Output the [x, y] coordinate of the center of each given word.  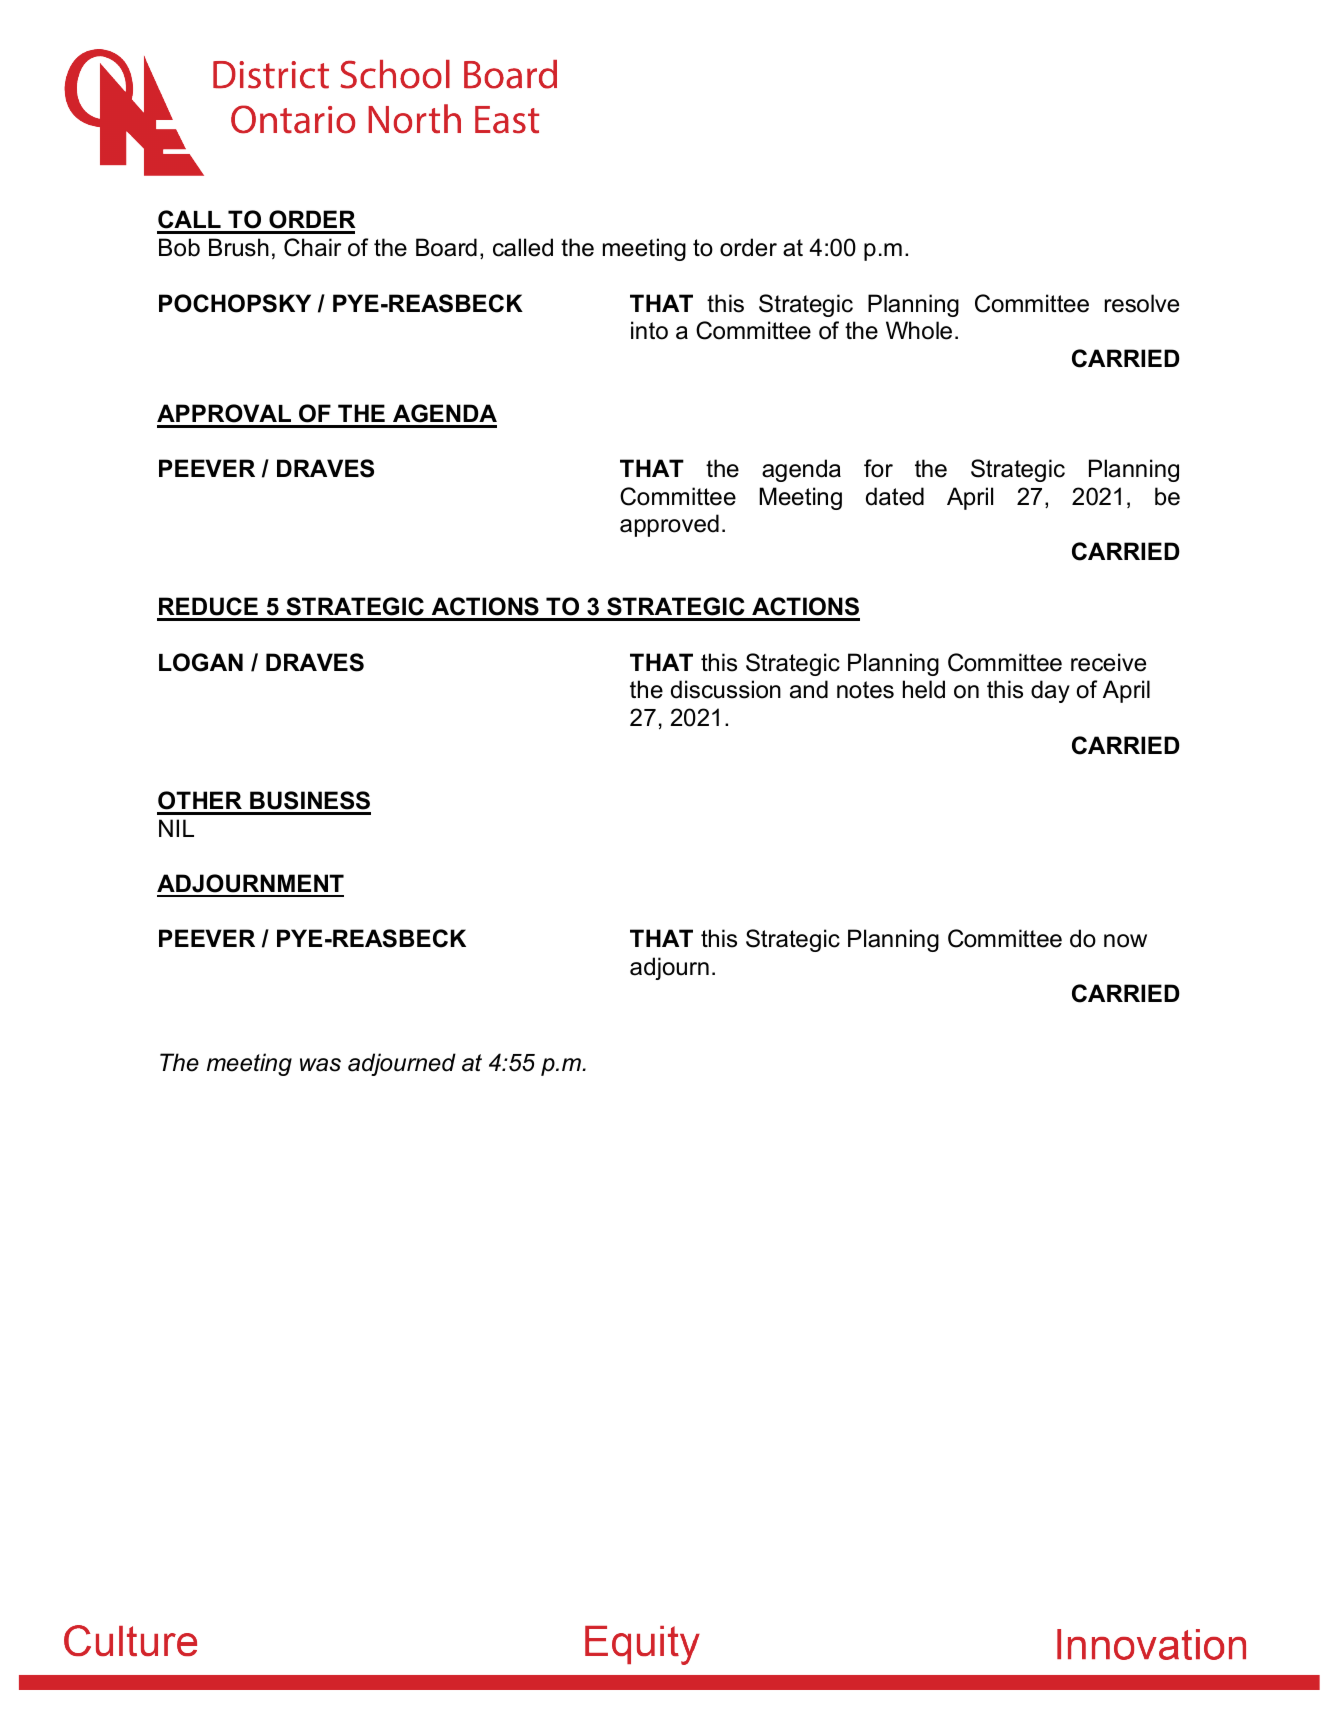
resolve [1142, 303]
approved [669, 525]
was [320, 1065]
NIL [176, 828]
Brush [239, 247]
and [809, 689]
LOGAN [201, 662]
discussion [726, 689]
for [878, 468]
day [1050, 691]
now [1125, 941]
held [924, 689]
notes [865, 690]
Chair [312, 247]
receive [1108, 662]
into [649, 330]
